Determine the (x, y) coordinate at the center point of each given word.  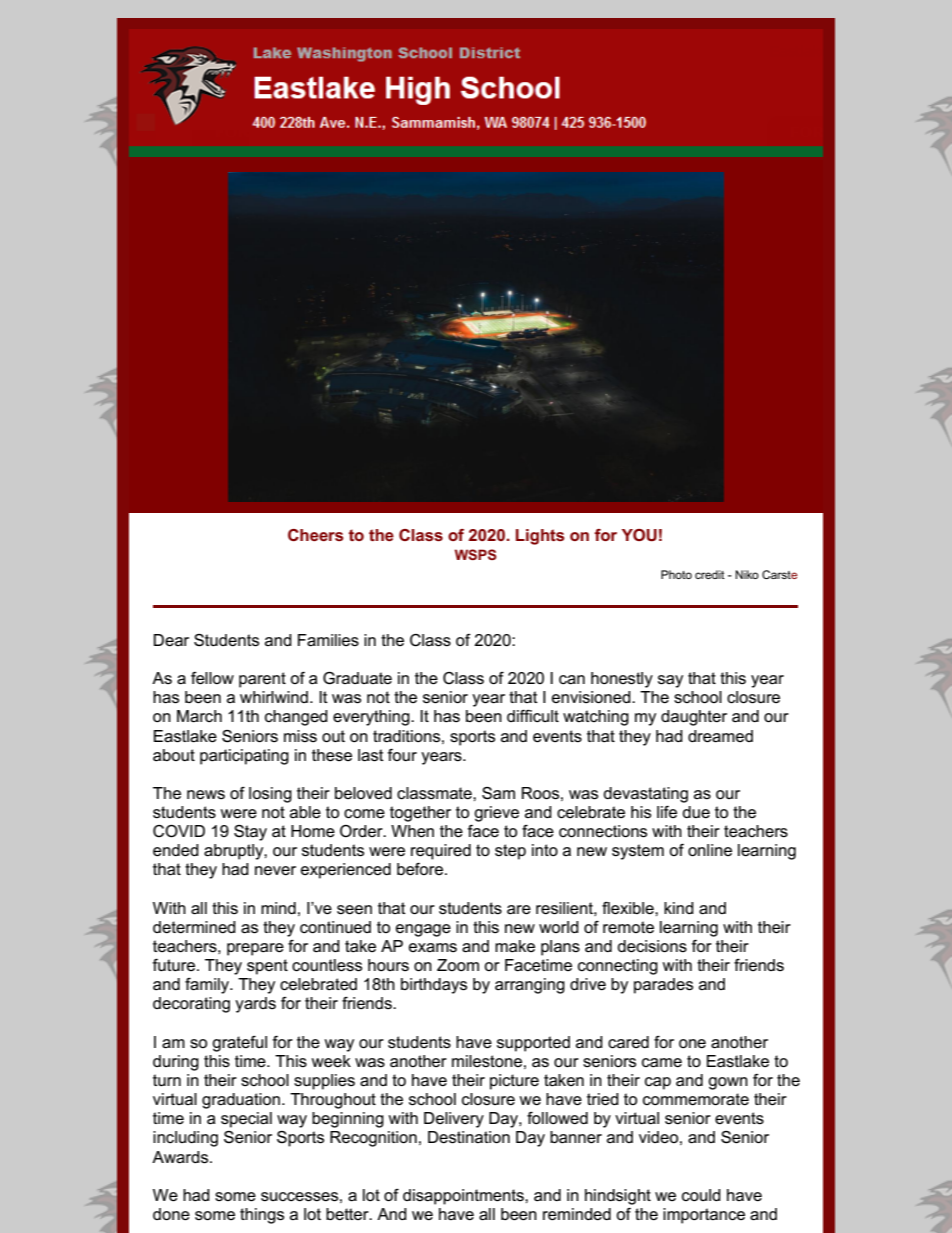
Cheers (316, 535)
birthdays (434, 986)
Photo (676, 574)
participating (244, 757)
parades (663, 986)
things (262, 1216)
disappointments (464, 1197)
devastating (645, 795)
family (208, 986)
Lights (540, 537)
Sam (498, 793)
